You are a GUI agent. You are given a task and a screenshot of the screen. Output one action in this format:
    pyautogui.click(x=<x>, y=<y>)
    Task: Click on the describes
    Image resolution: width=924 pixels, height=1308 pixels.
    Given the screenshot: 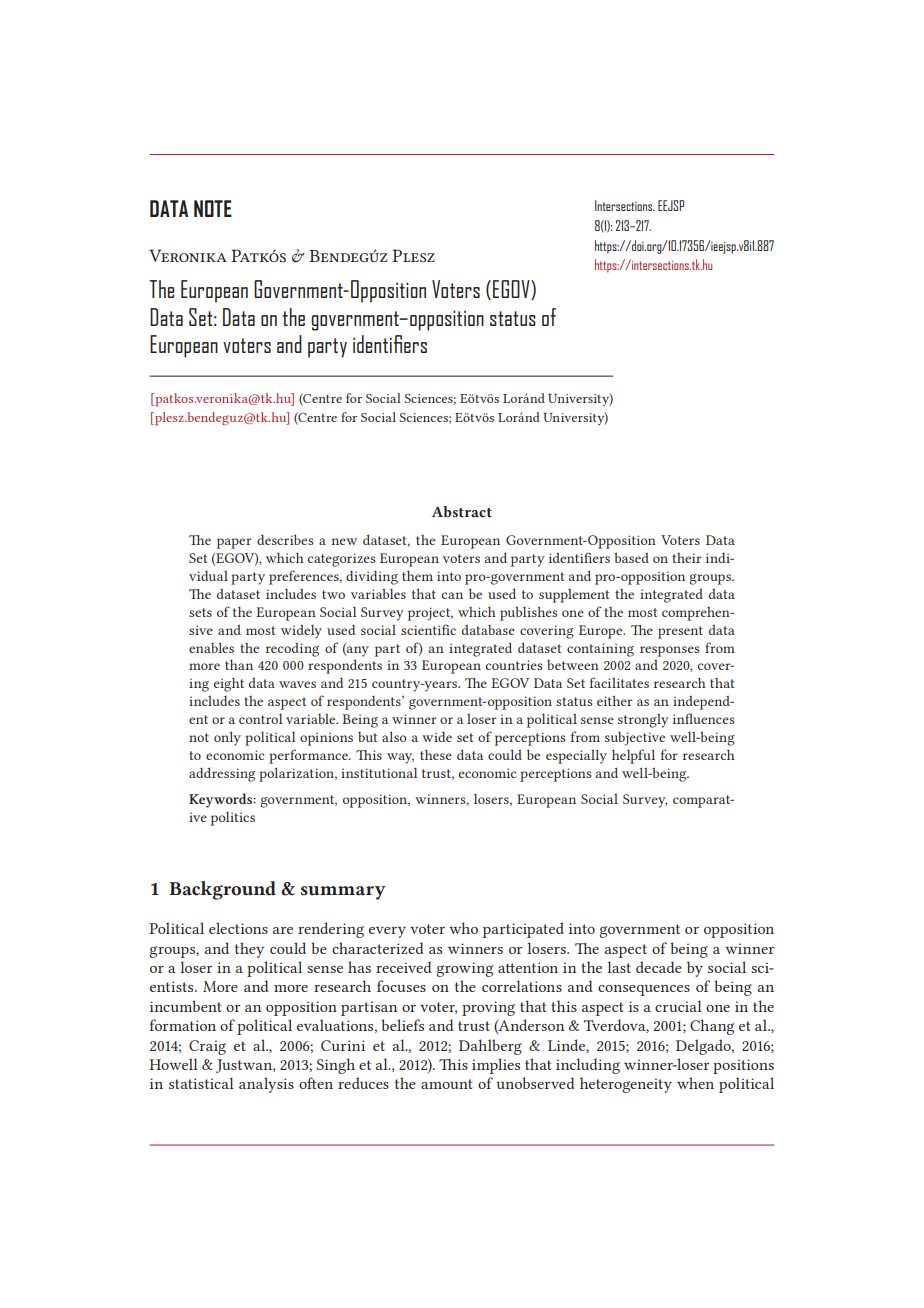 What is the action you would take?
    pyautogui.click(x=285, y=539)
